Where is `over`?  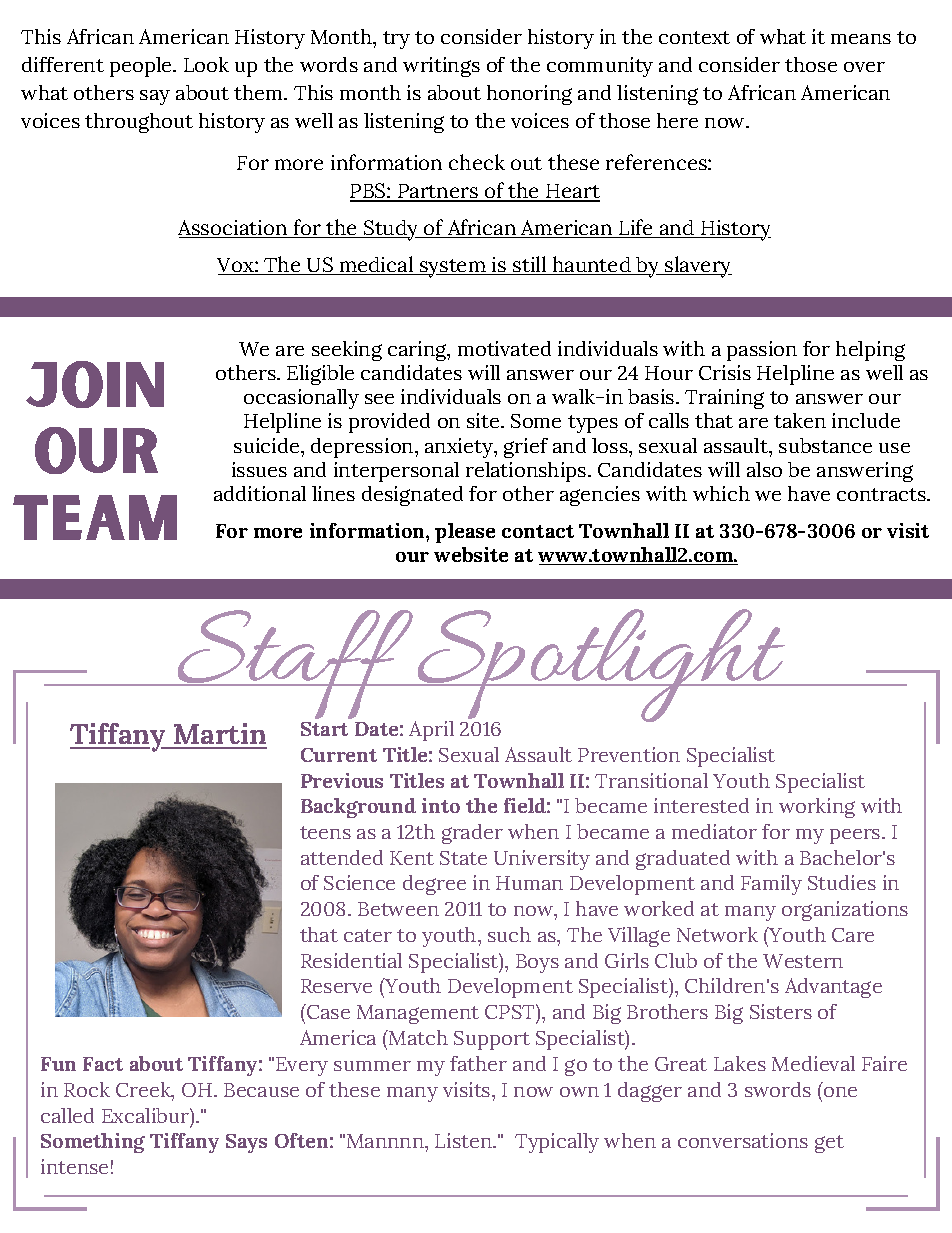 over is located at coordinates (864, 67).
